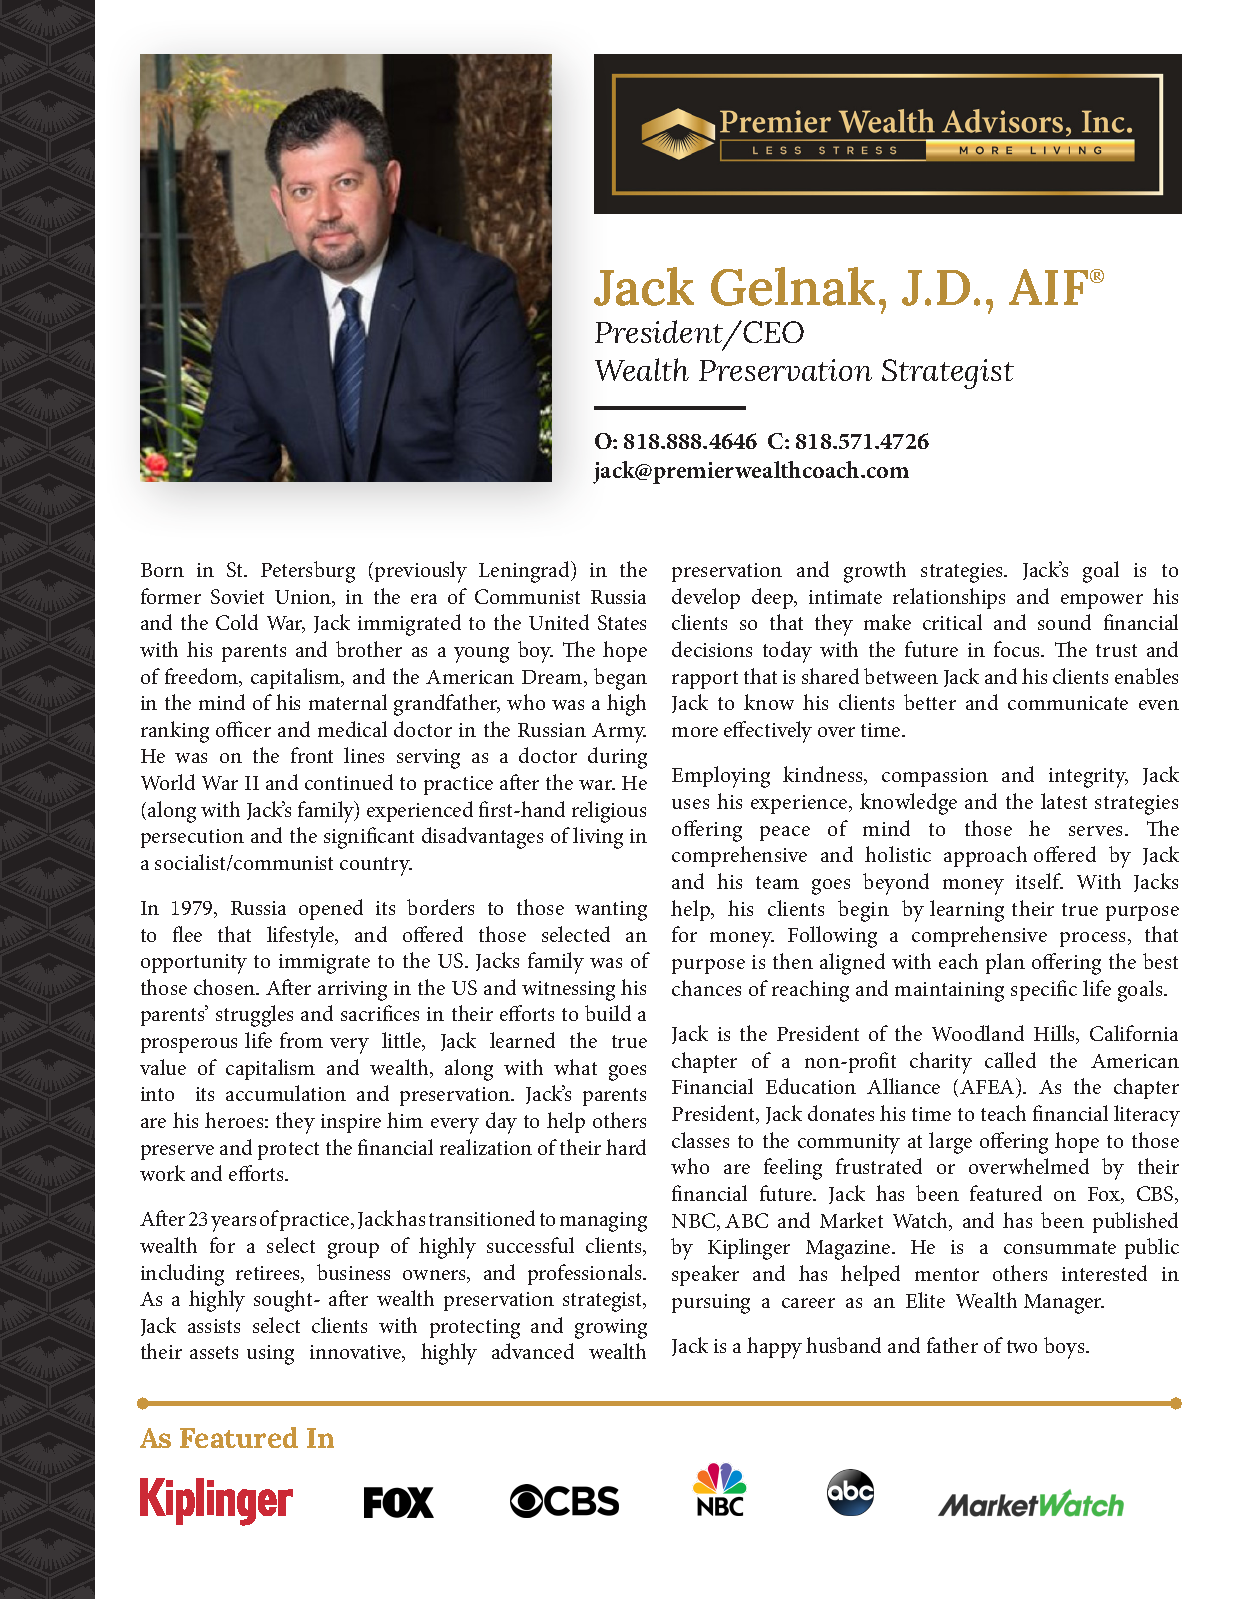 The image size is (1236, 1599). What do you see at coordinates (270, 1355) in the screenshot?
I see `using` at bounding box center [270, 1355].
